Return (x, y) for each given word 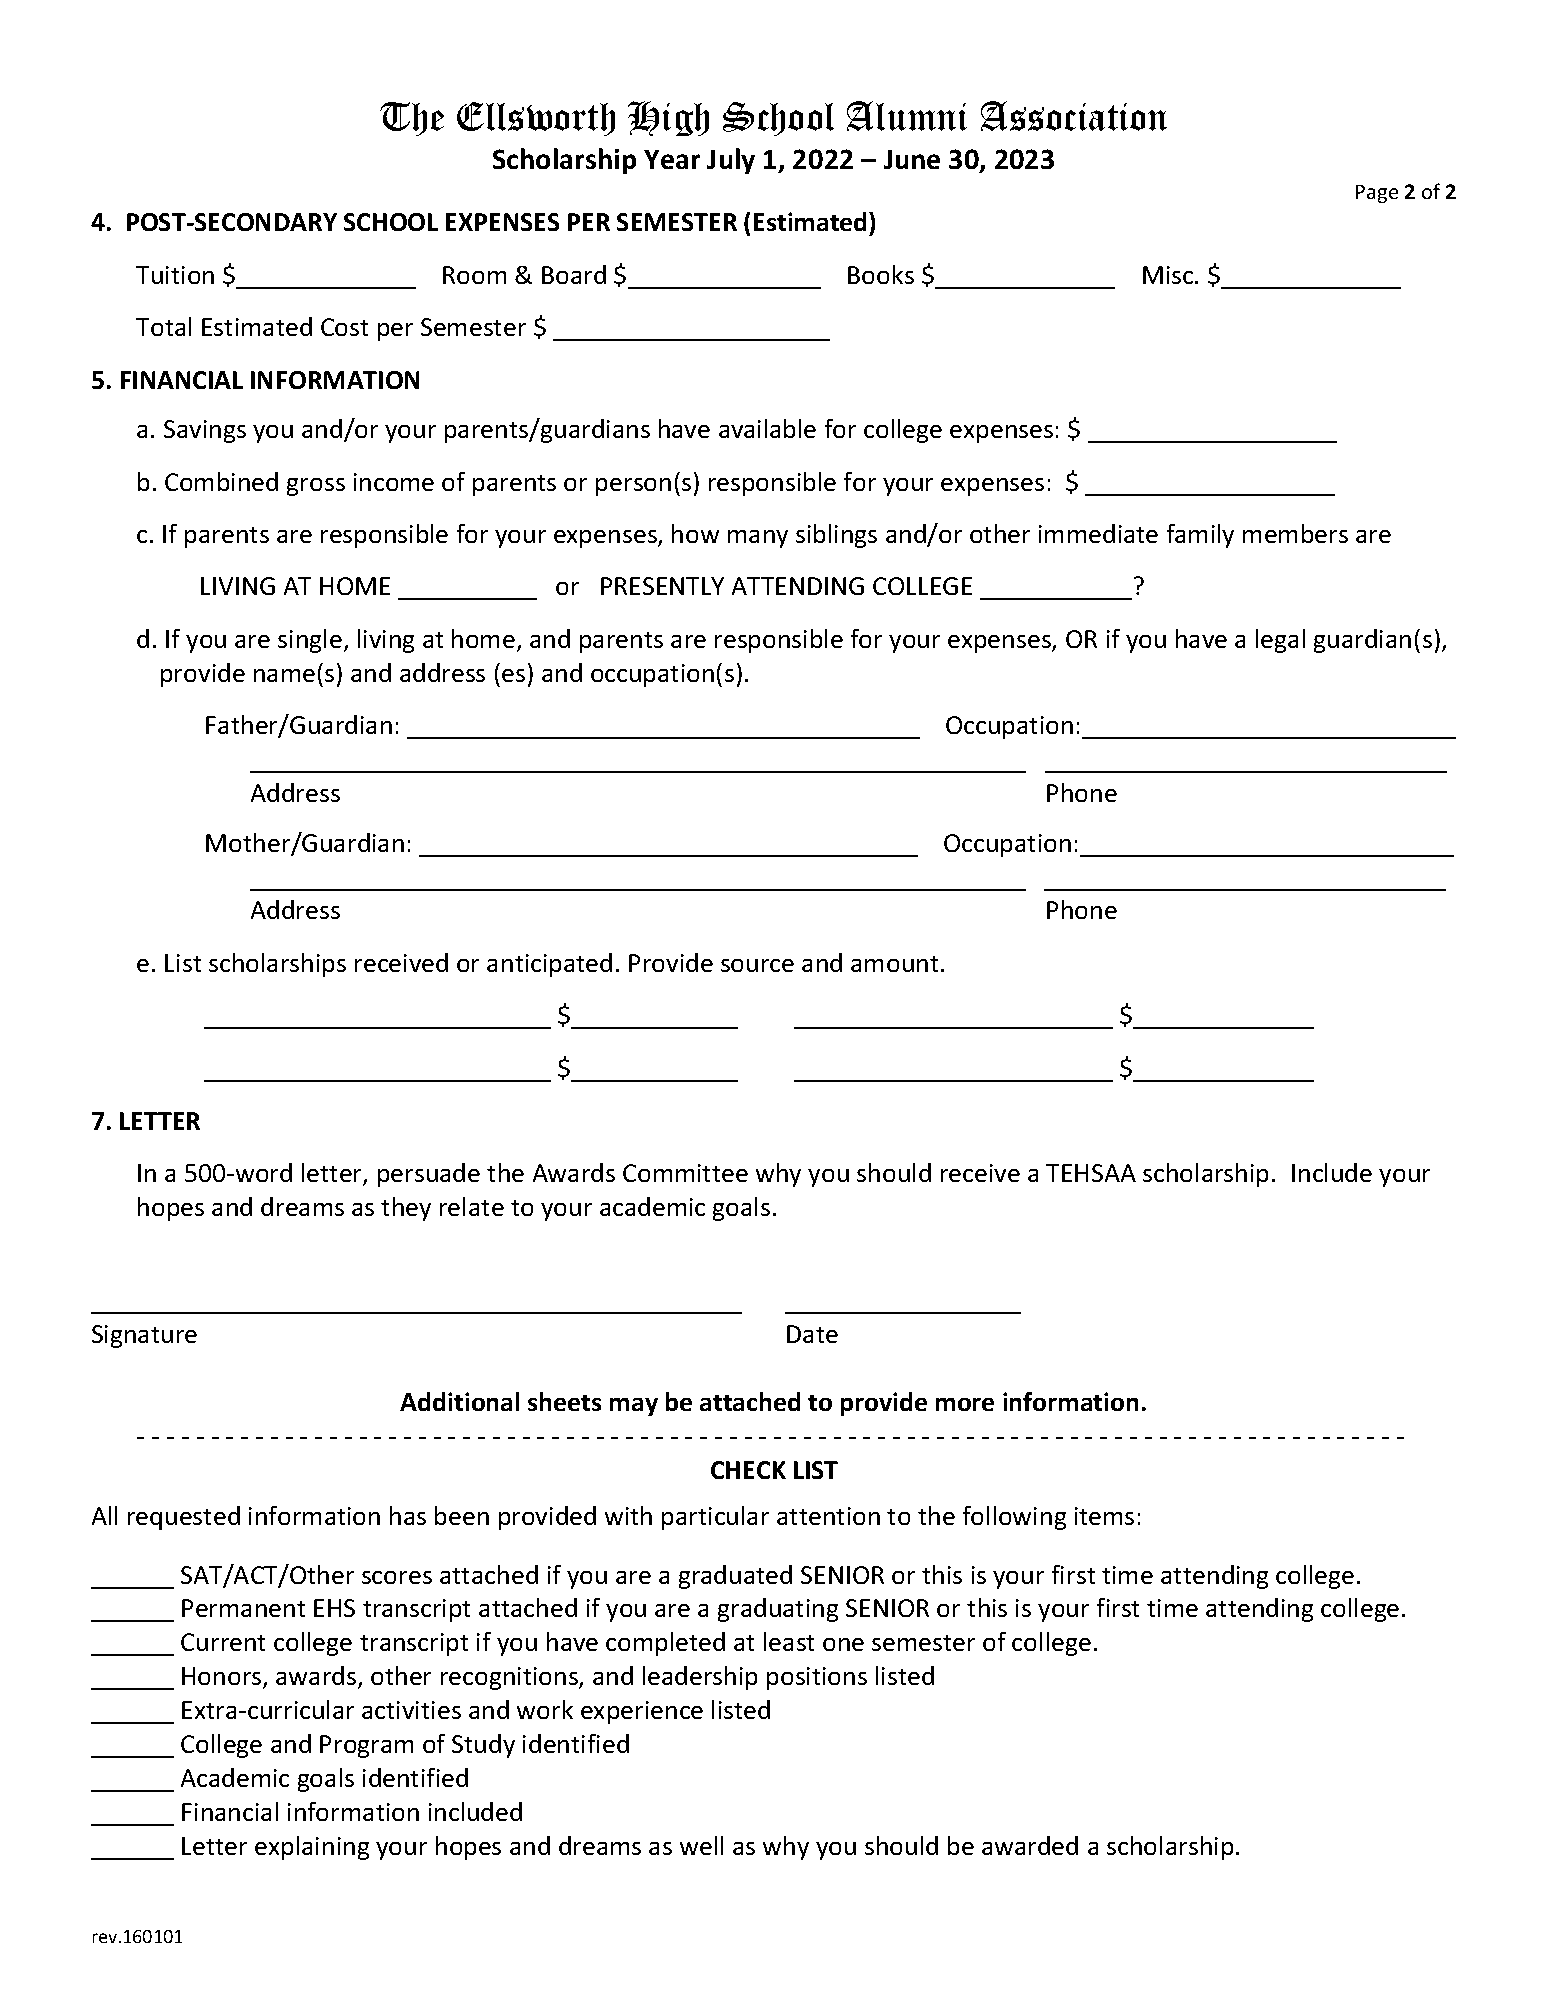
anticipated (549, 965)
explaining (312, 1848)
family (1200, 536)
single (310, 641)
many (758, 539)
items (1104, 1516)
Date (812, 1334)
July (731, 161)
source (757, 965)
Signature (144, 1336)
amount (894, 964)
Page (1377, 194)
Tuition (175, 275)
